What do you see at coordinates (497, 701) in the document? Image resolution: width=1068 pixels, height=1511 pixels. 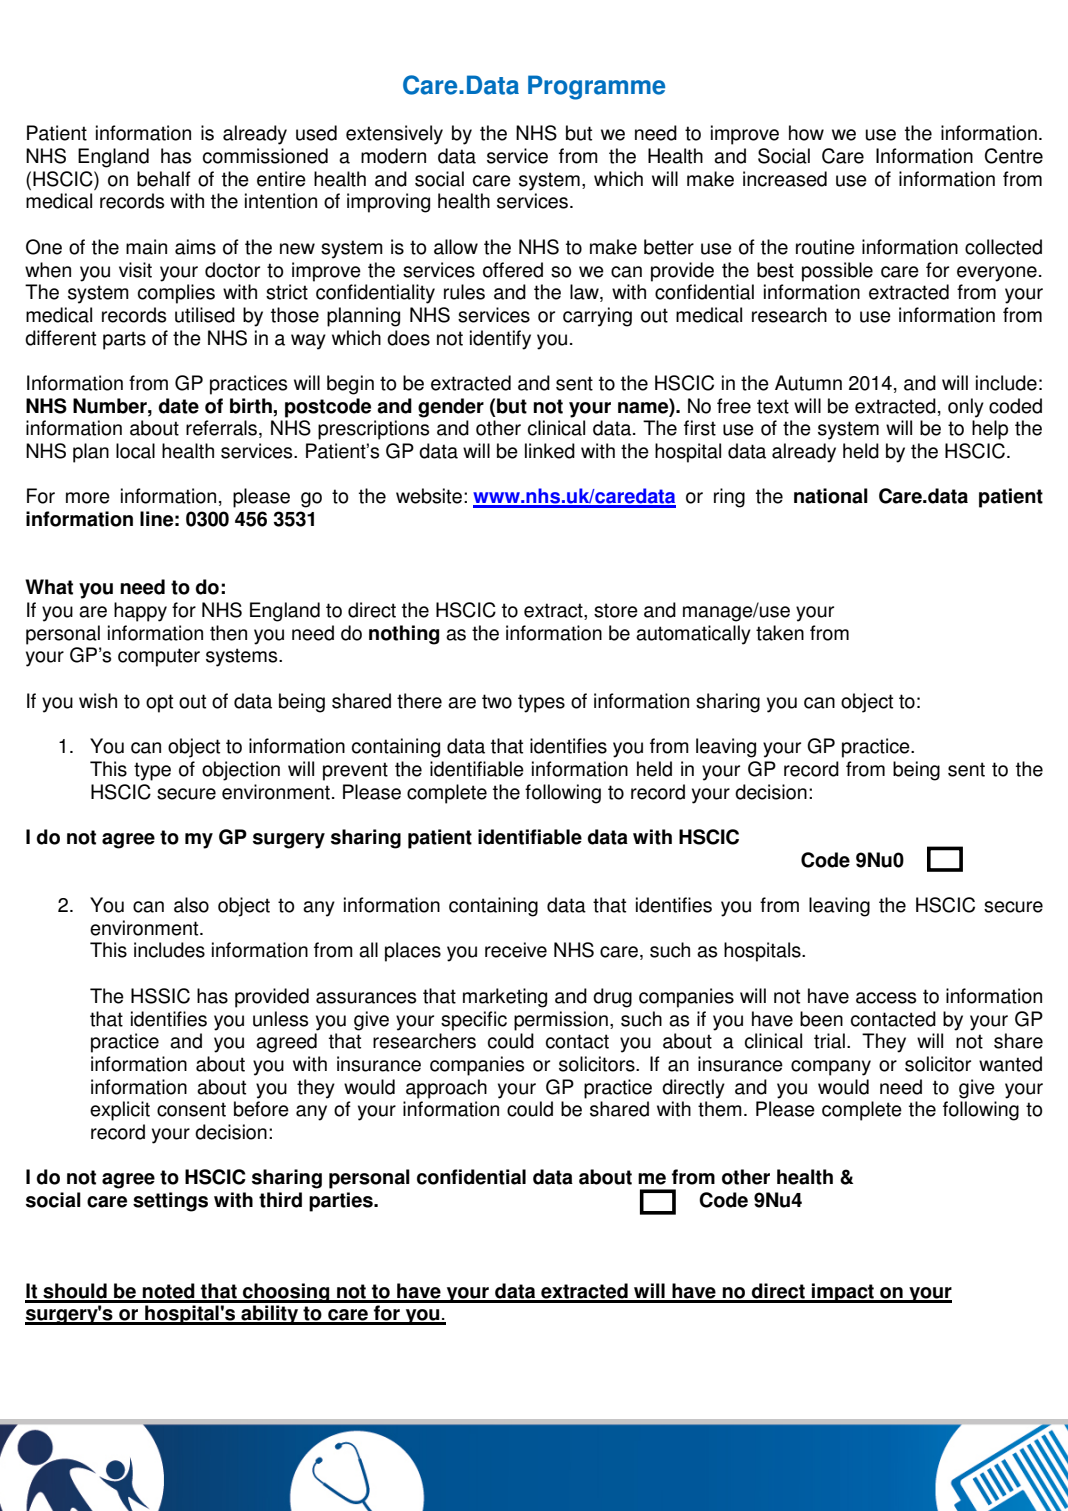 I see `two` at bounding box center [497, 701].
